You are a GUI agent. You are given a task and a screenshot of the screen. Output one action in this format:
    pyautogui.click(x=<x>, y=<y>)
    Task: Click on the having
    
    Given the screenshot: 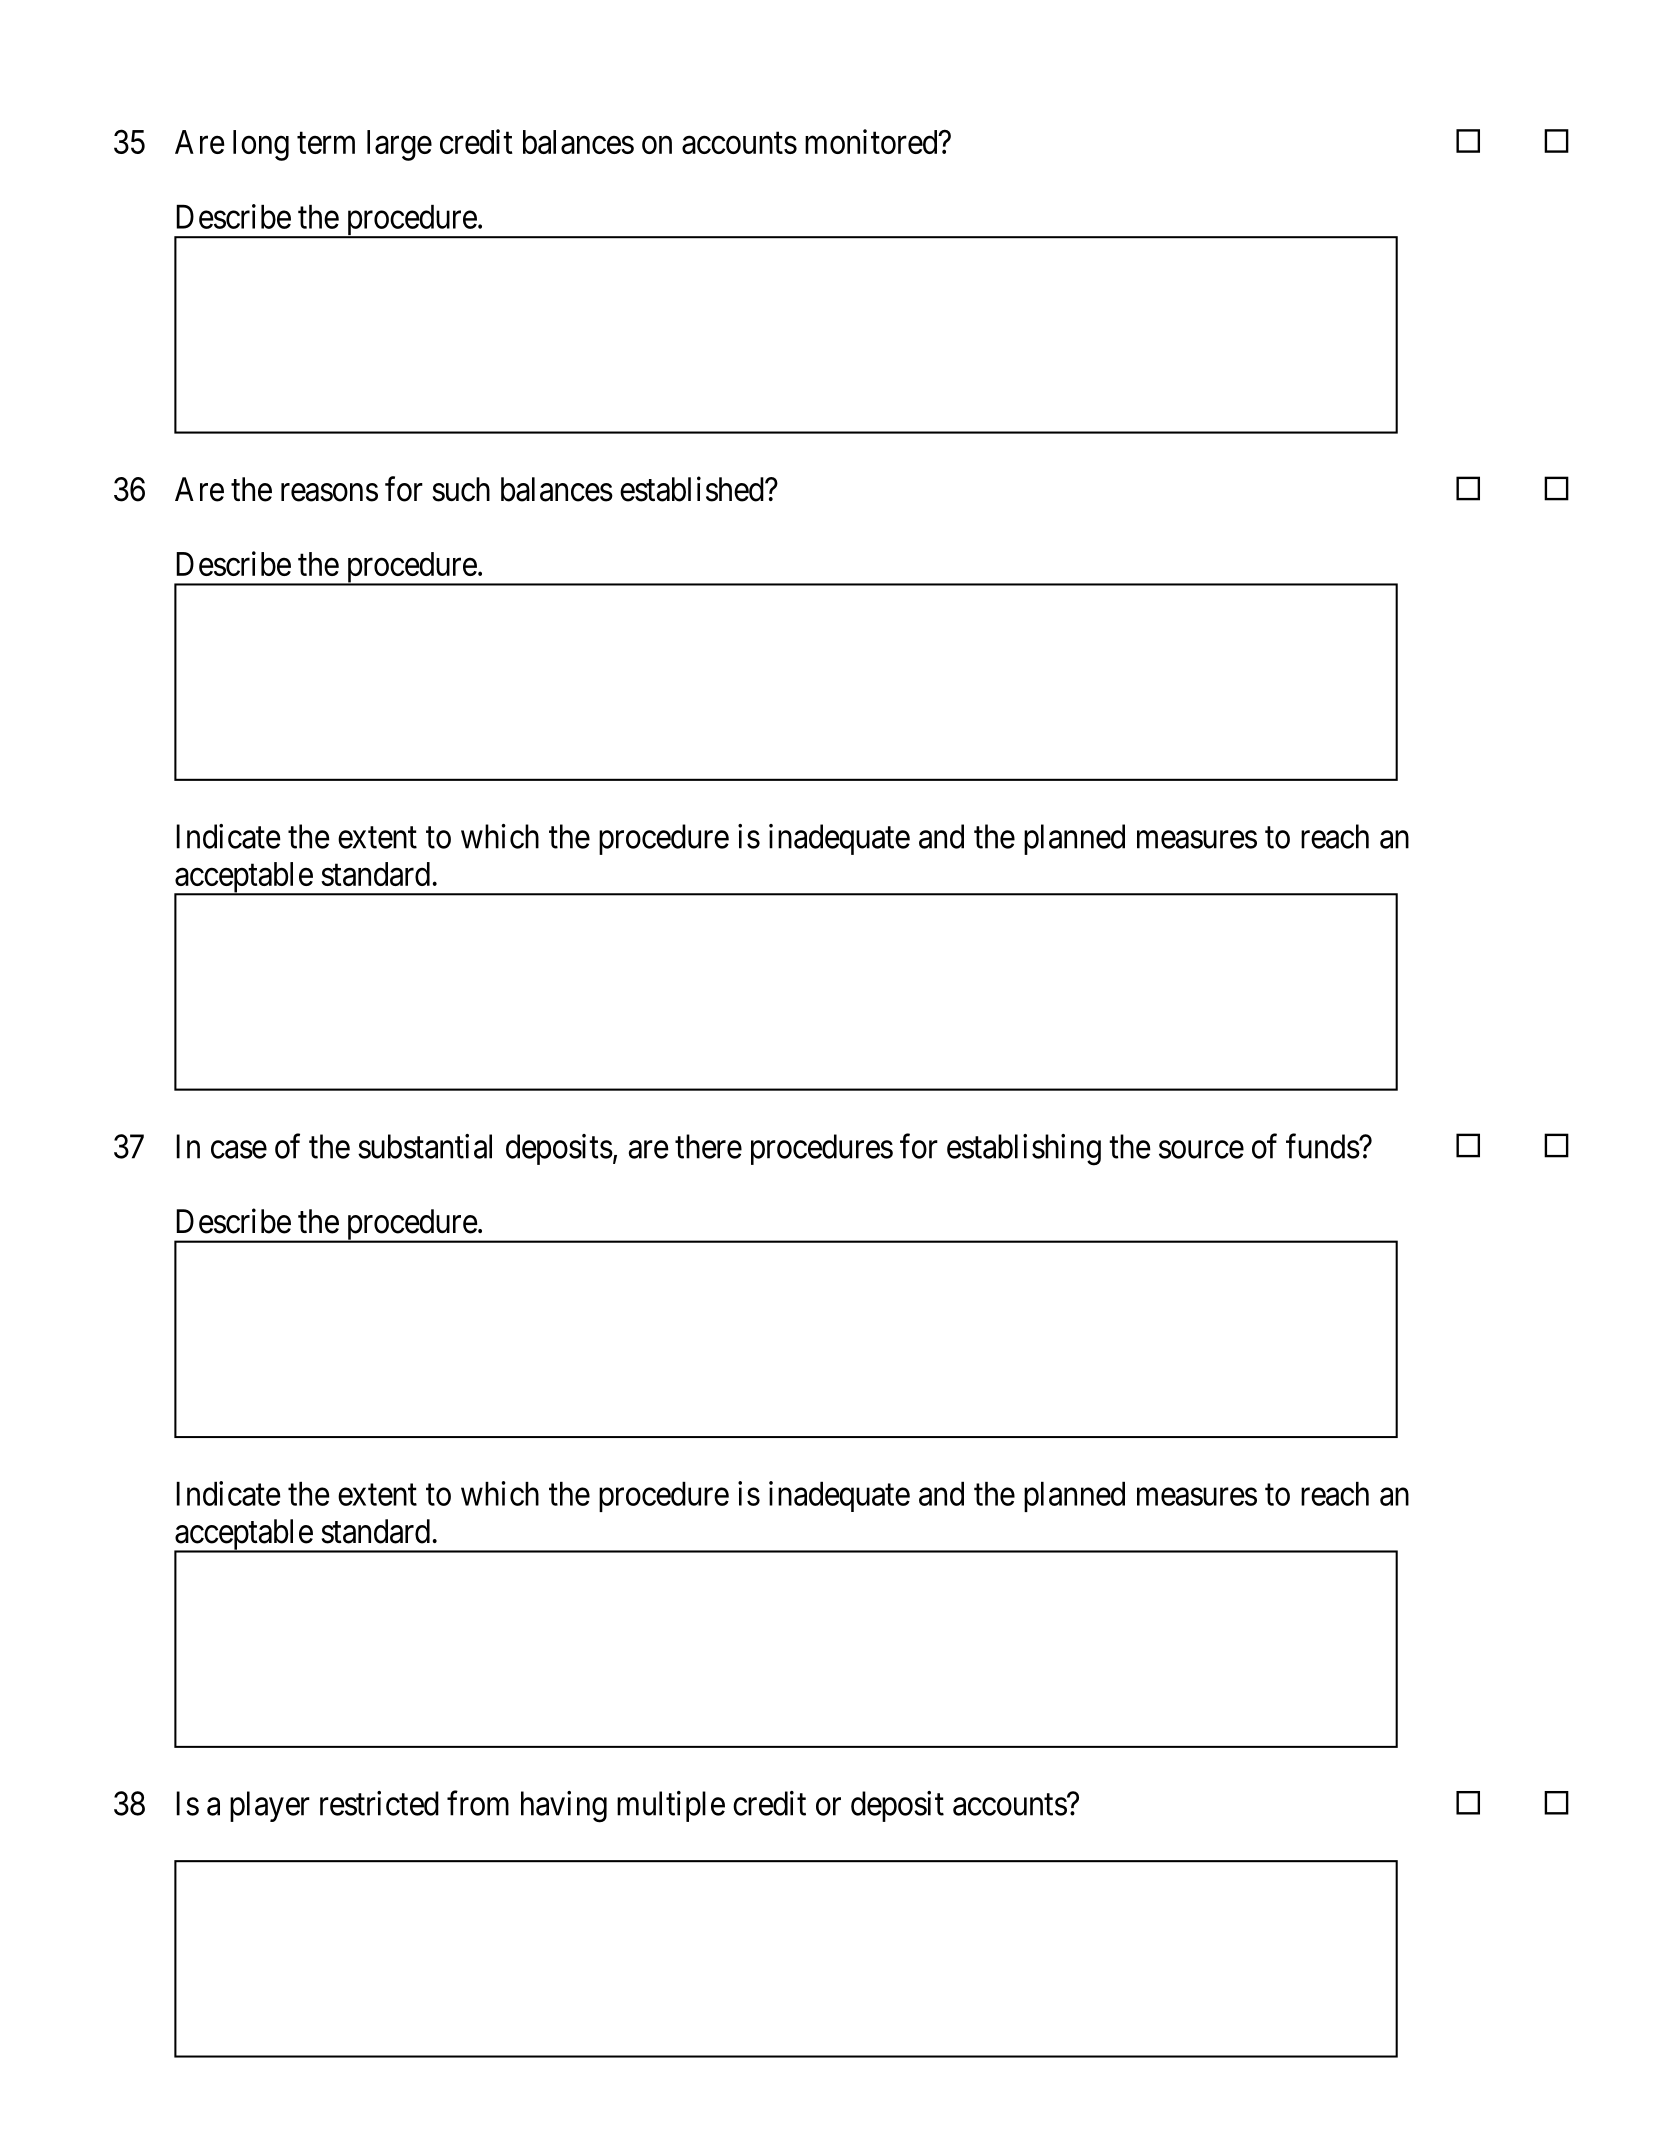 What is the action you would take?
    pyautogui.click(x=564, y=1807)
